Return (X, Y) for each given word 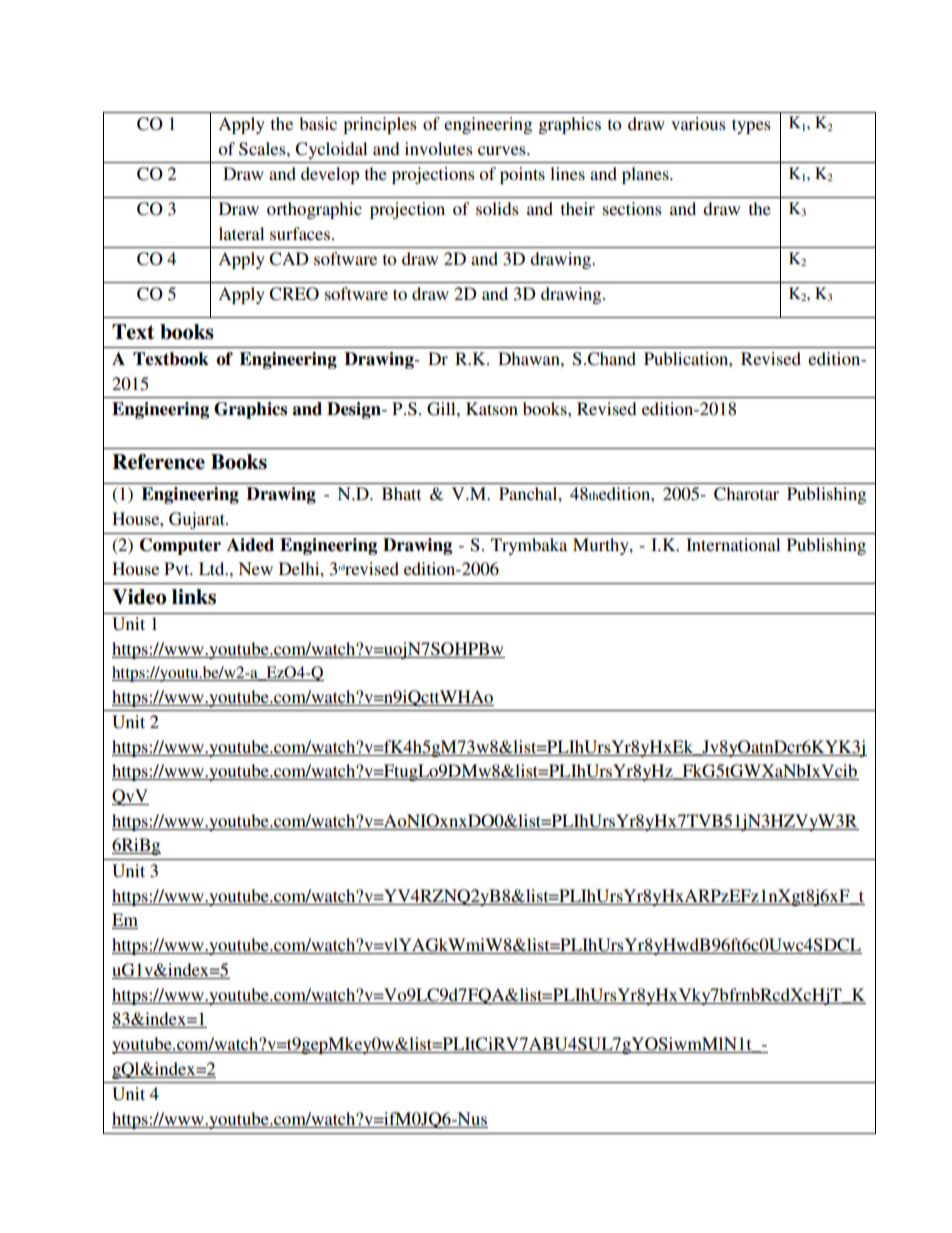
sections (632, 208)
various (698, 123)
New (255, 568)
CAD (289, 259)
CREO (294, 294)
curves (503, 150)
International (733, 544)
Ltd (213, 568)
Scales (263, 149)
